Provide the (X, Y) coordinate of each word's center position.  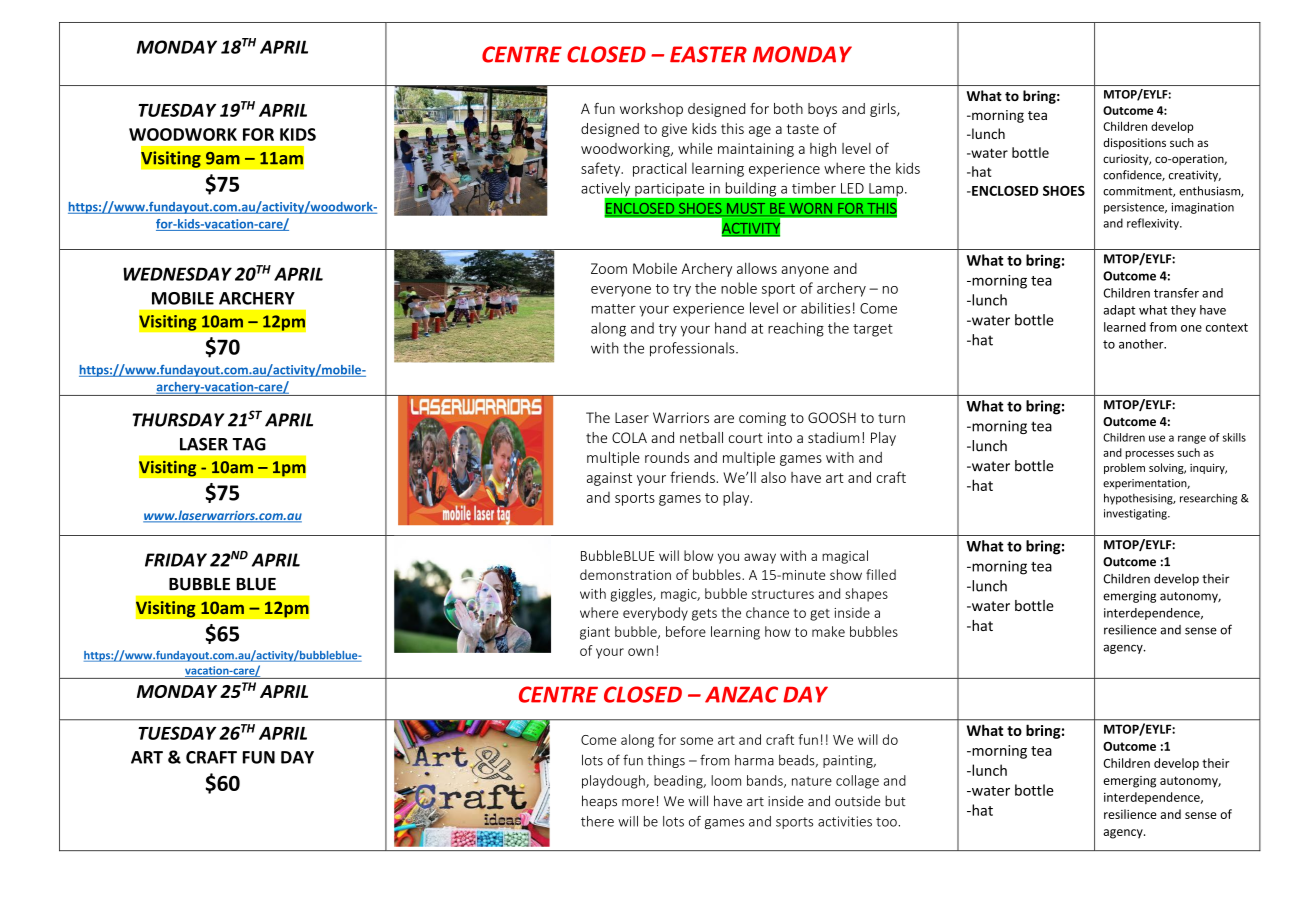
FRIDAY (176, 560)
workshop (651, 110)
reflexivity (1154, 224)
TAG (249, 444)
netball (701, 437)
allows (757, 268)
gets (704, 614)
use (1157, 438)
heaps (599, 802)
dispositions (1134, 144)
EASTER (708, 54)
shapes (866, 595)
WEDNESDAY (177, 274)
